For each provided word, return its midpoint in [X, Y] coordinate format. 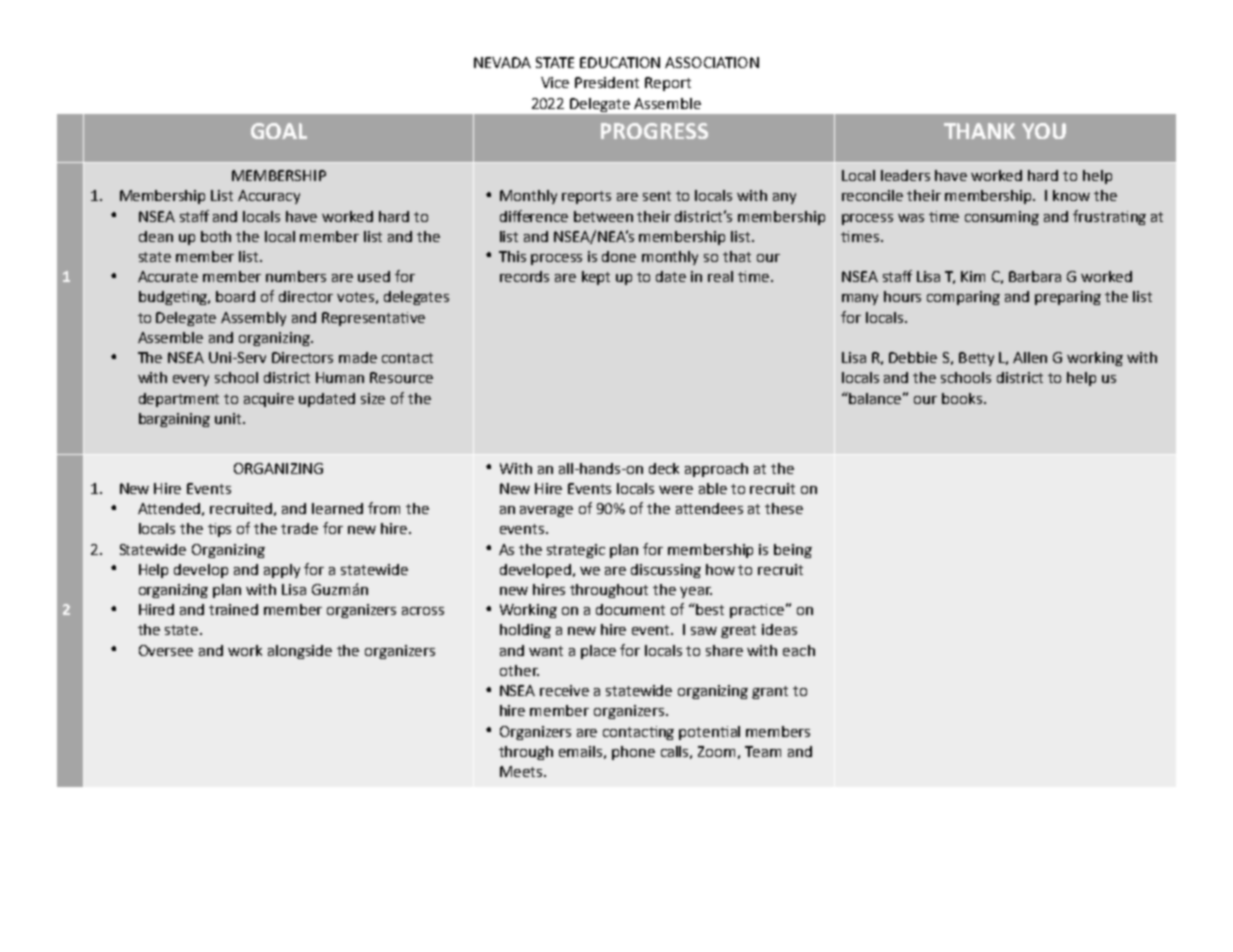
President [607, 82]
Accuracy [269, 197]
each [799, 650]
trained [233, 609]
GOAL [279, 131]
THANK [979, 131]
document [630, 609]
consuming [1002, 218]
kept [596, 278]
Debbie [913, 357]
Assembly [253, 319]
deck [664, 468]
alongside [300, 652]
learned [337, 508]
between [603, 216]
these [784, 508]
